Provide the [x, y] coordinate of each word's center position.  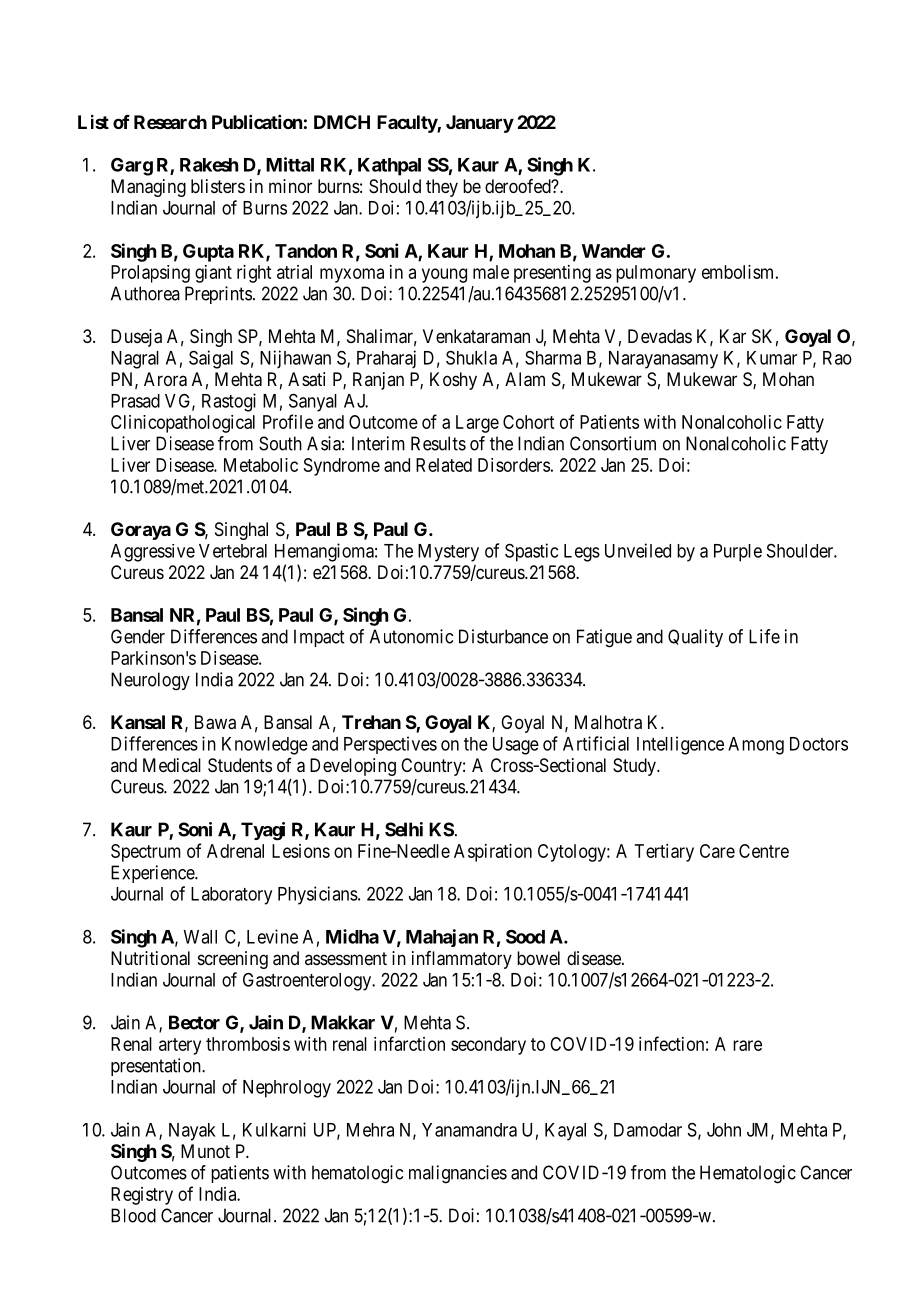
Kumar [772, 358]
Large [477, 424]
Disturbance [503, 636]
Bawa [215, 722]
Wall [200, 937]
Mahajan [442, 938]
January [480, 124]
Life [764, 636]
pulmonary [656, 274]
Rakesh [209, 165]
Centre [764, 851]
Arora [165, 379]
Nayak [192, 1132]
